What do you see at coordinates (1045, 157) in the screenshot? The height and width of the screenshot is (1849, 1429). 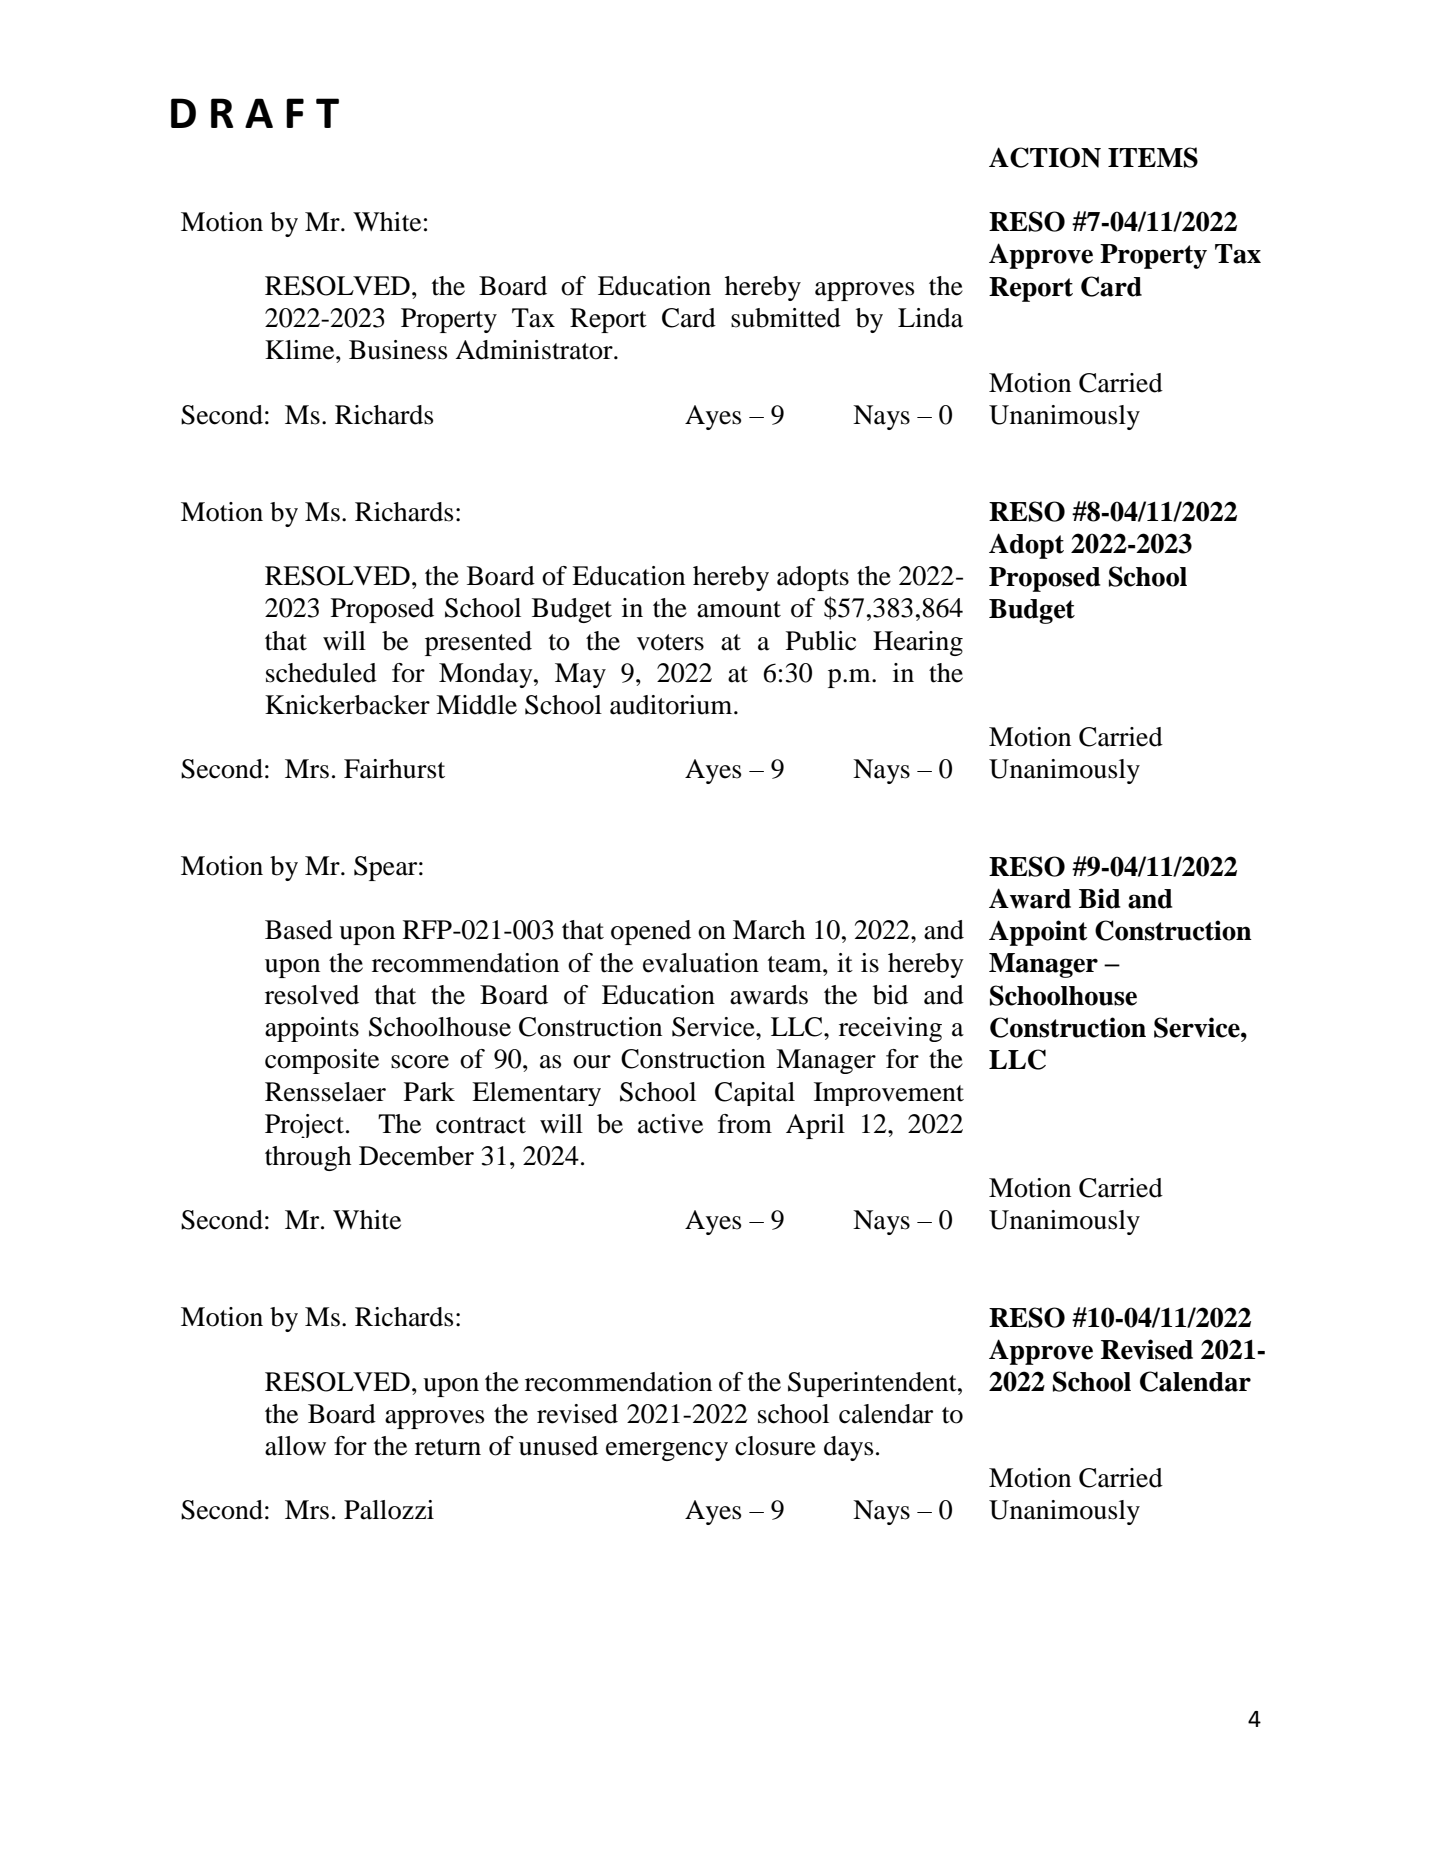 I see `ACTION` at bounding box center [1045, 157].
